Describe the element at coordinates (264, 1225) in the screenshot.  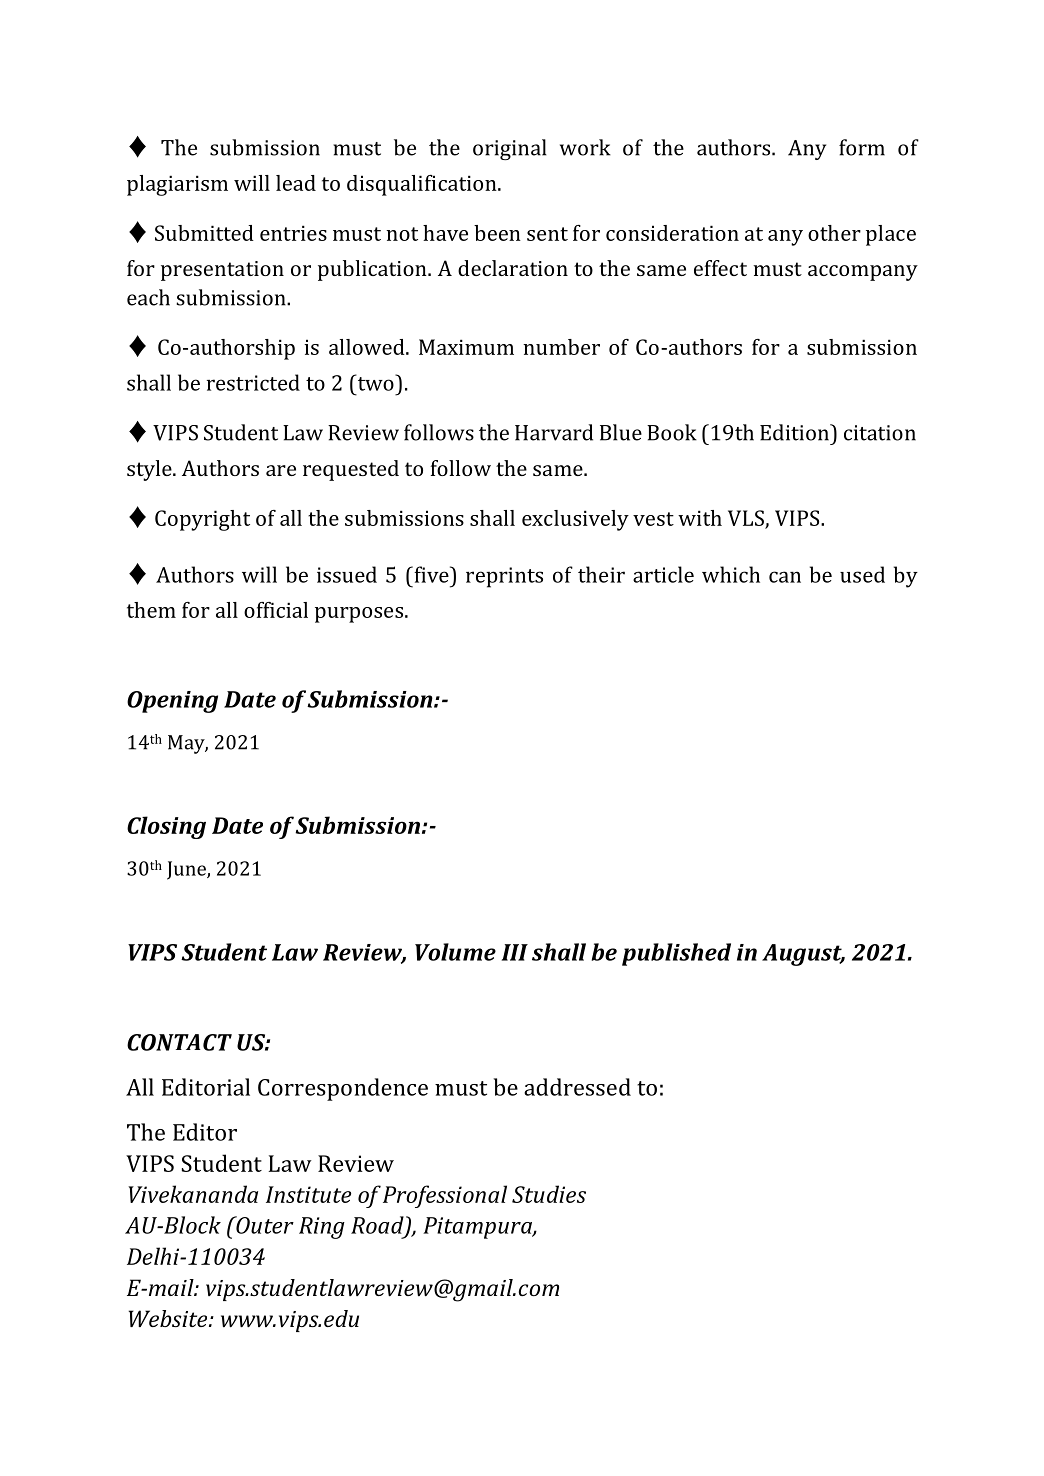
I see `Outer` at that location.
